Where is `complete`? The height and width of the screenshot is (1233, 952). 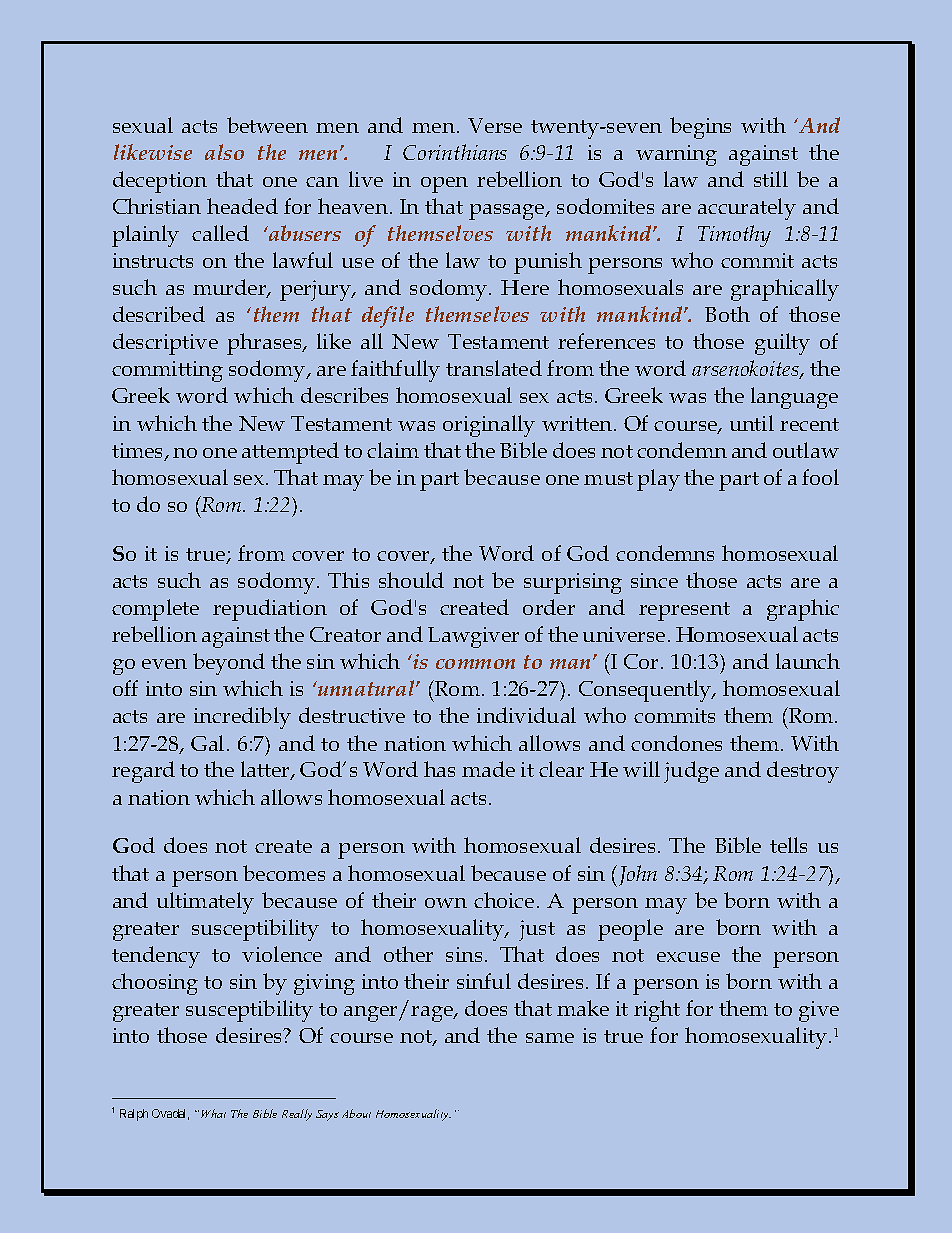 complete is located at coordinates (155, 610).
